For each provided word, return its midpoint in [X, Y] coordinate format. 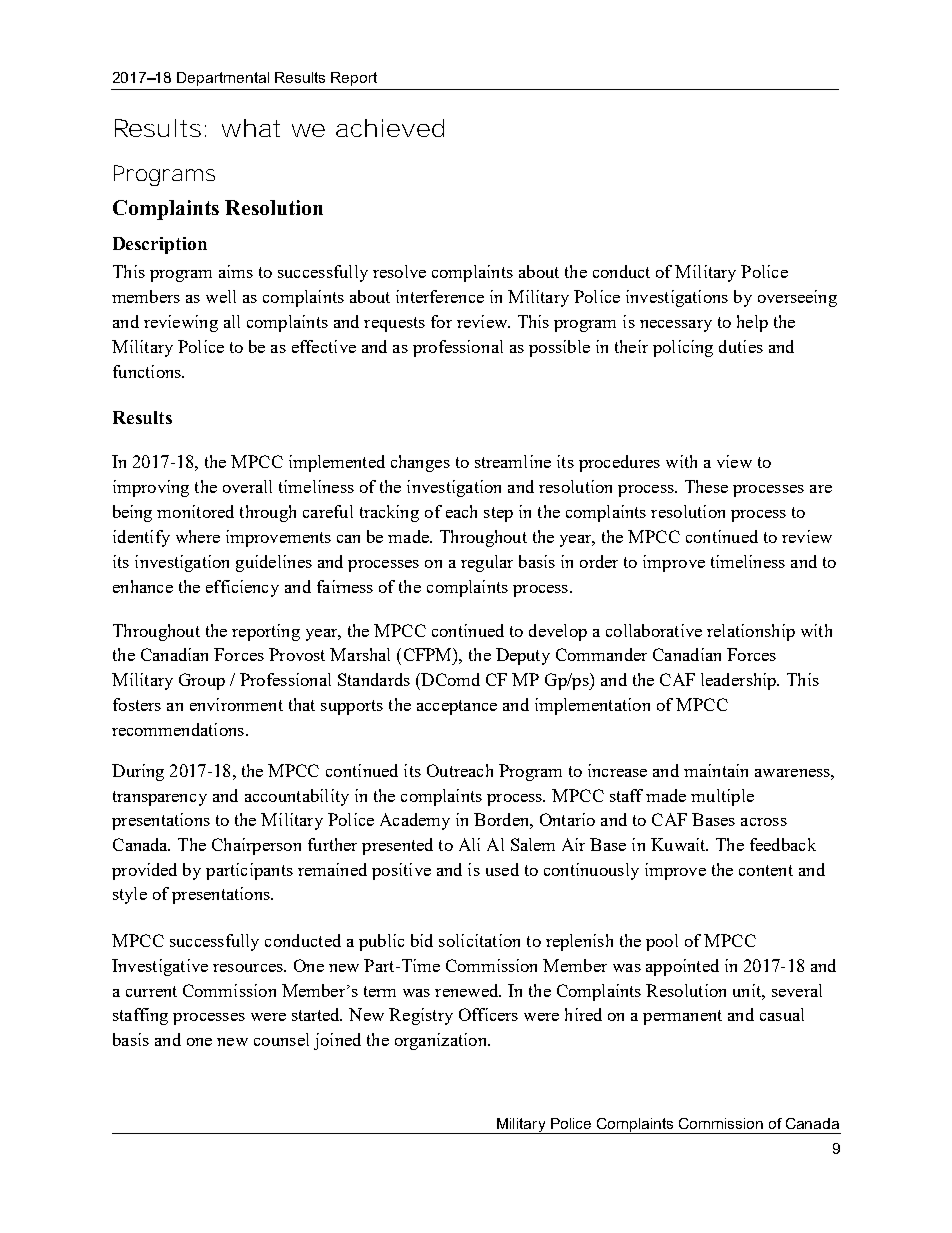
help [752, 323]
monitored [195, 511]
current [151, 991]
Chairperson [256, 846]
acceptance [457, 707]
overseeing [797, 298]
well [221, 296]
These [706, 486]
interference [440, 296]
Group [202, 681]
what [251, 128]
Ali [469, 844]
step [498, 514]
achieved [390, 128]
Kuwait [679, 844]
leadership [739, 681]
